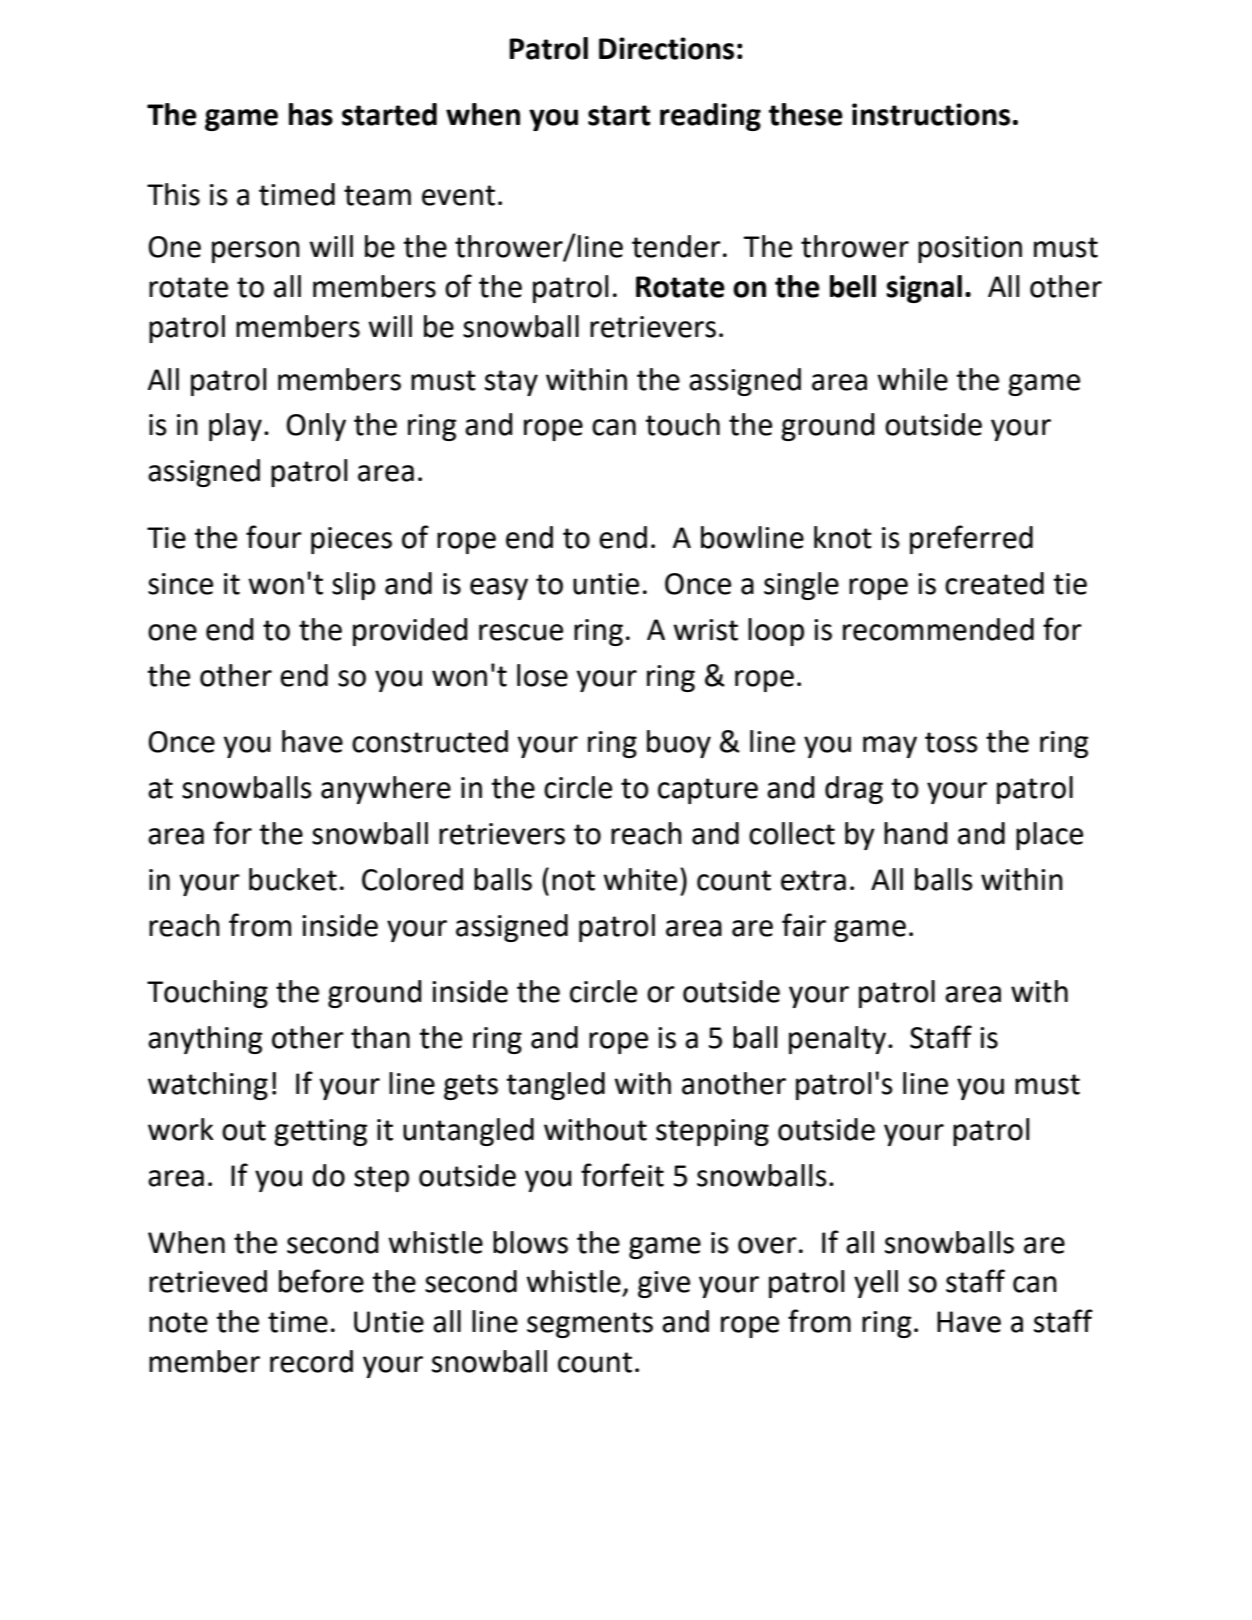  I want to click on gets, so click(471, 1087).
